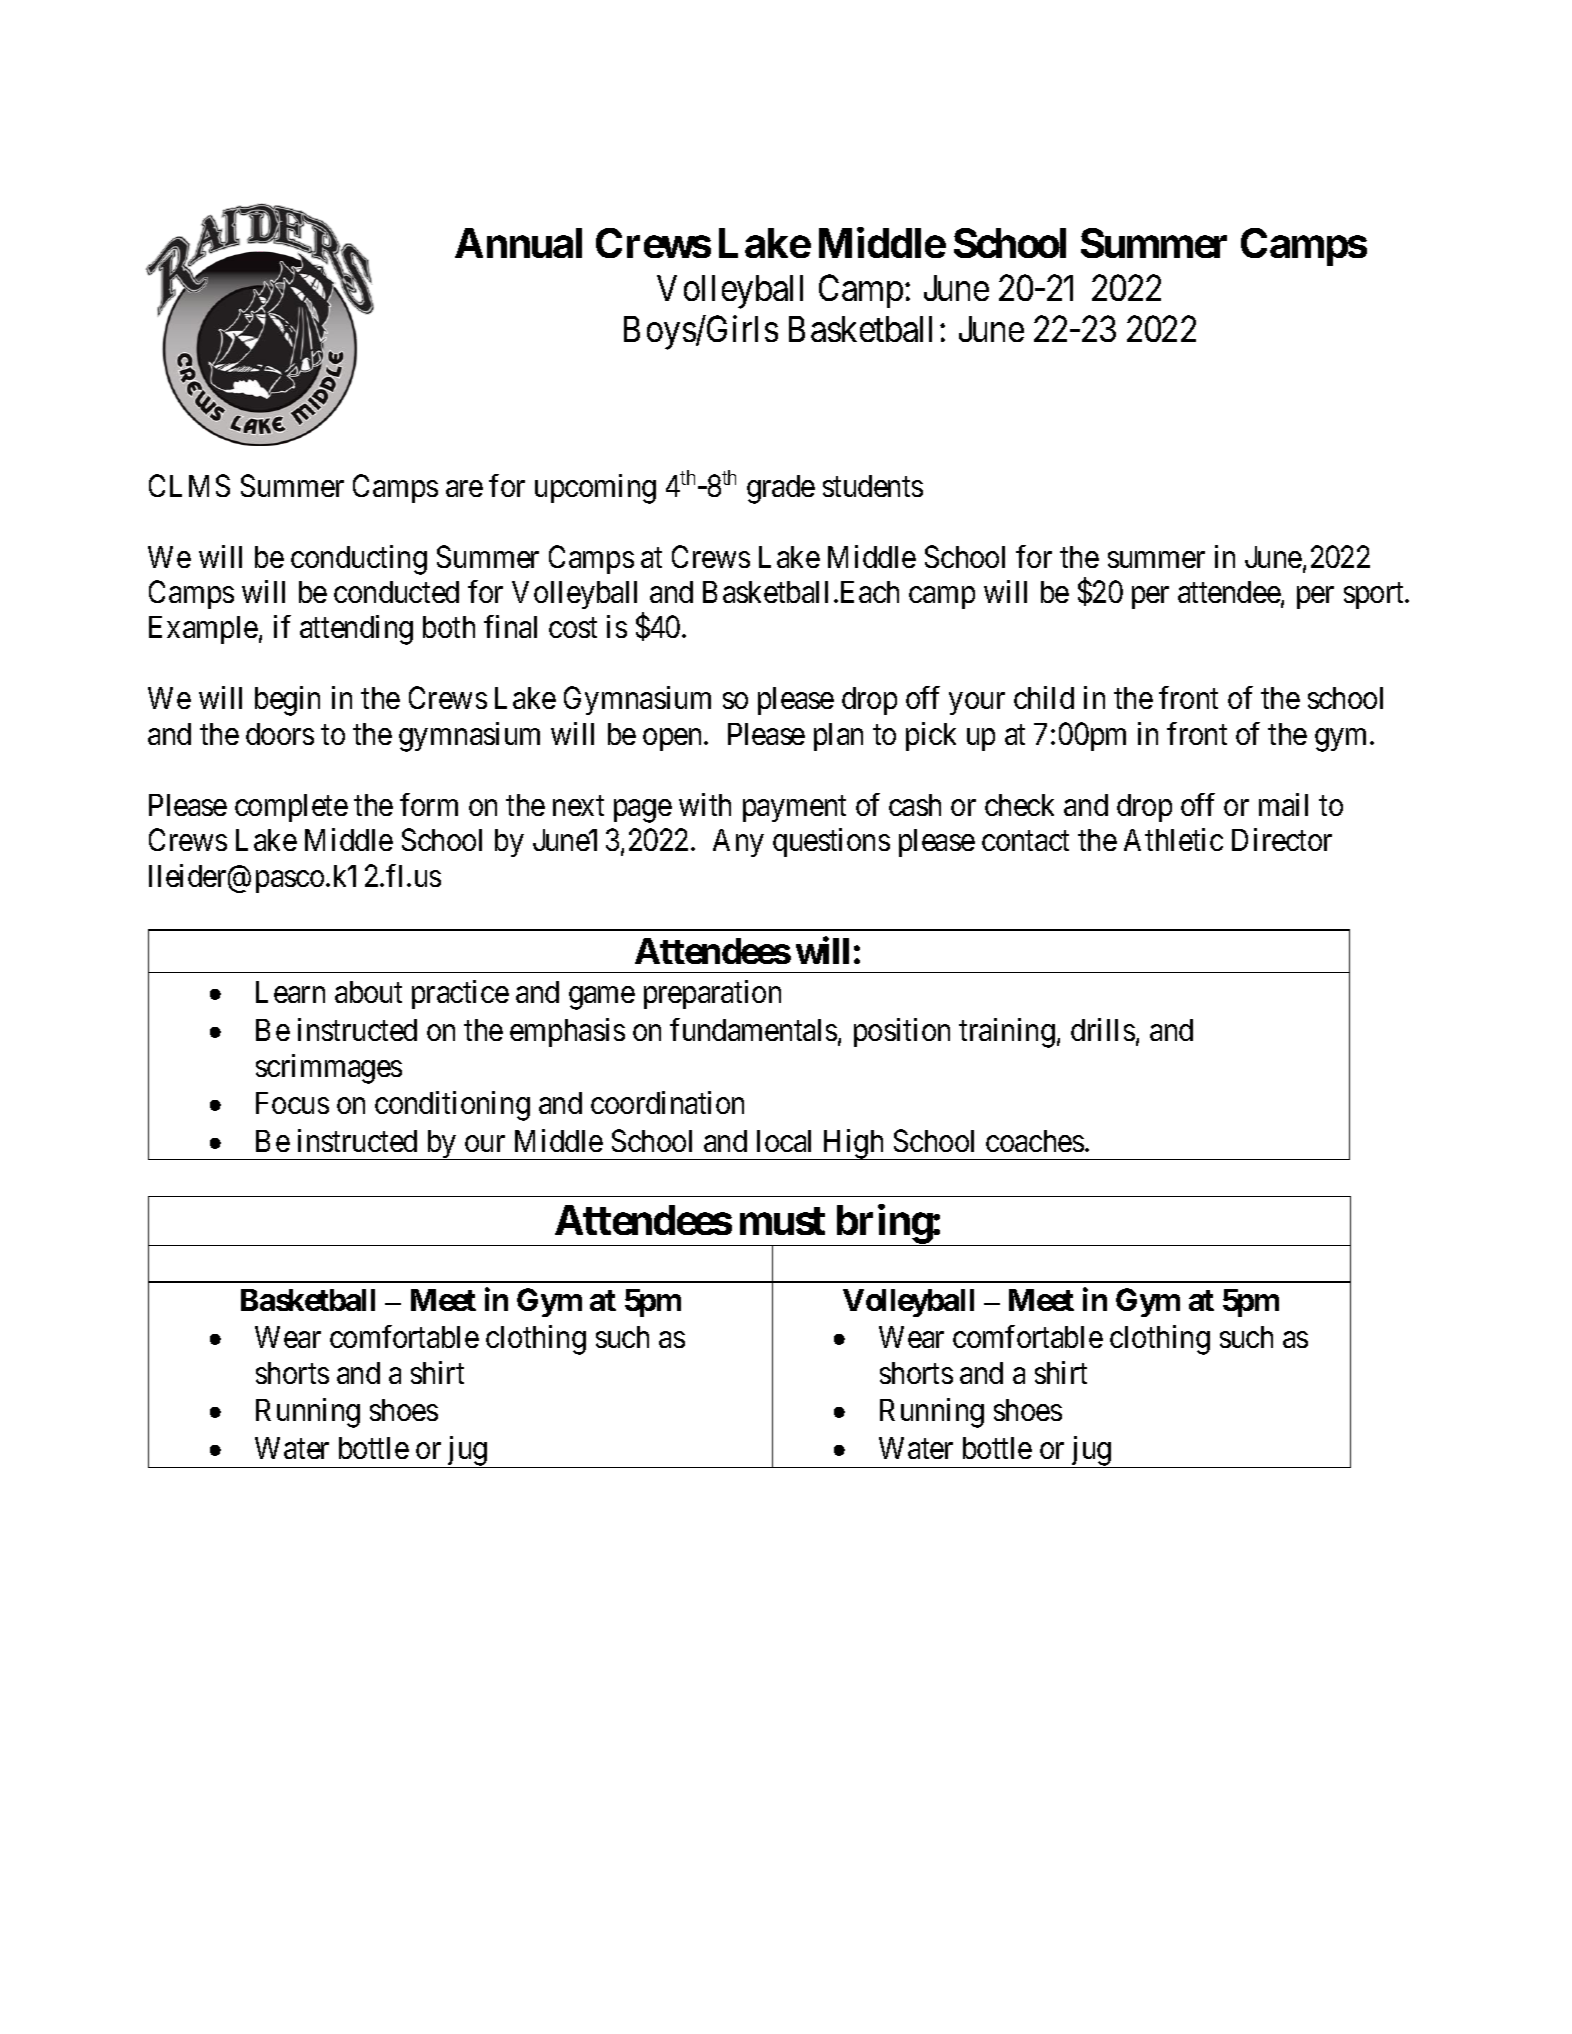  Describe the element at coordinates (292, 1103) in the screenshot. I see `Focus` at that location.
